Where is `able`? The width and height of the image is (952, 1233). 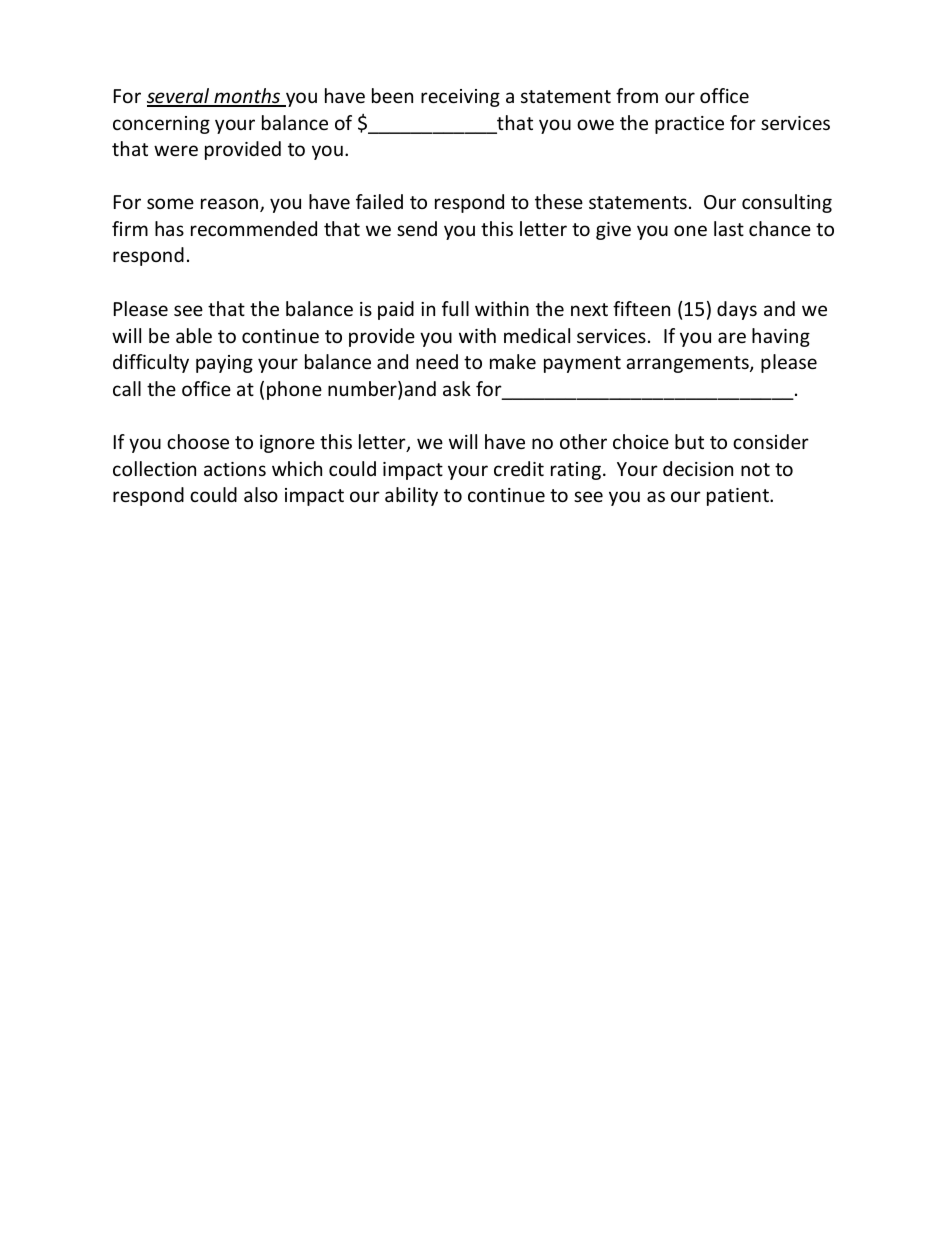 able is located at coordinates (194, 335).
